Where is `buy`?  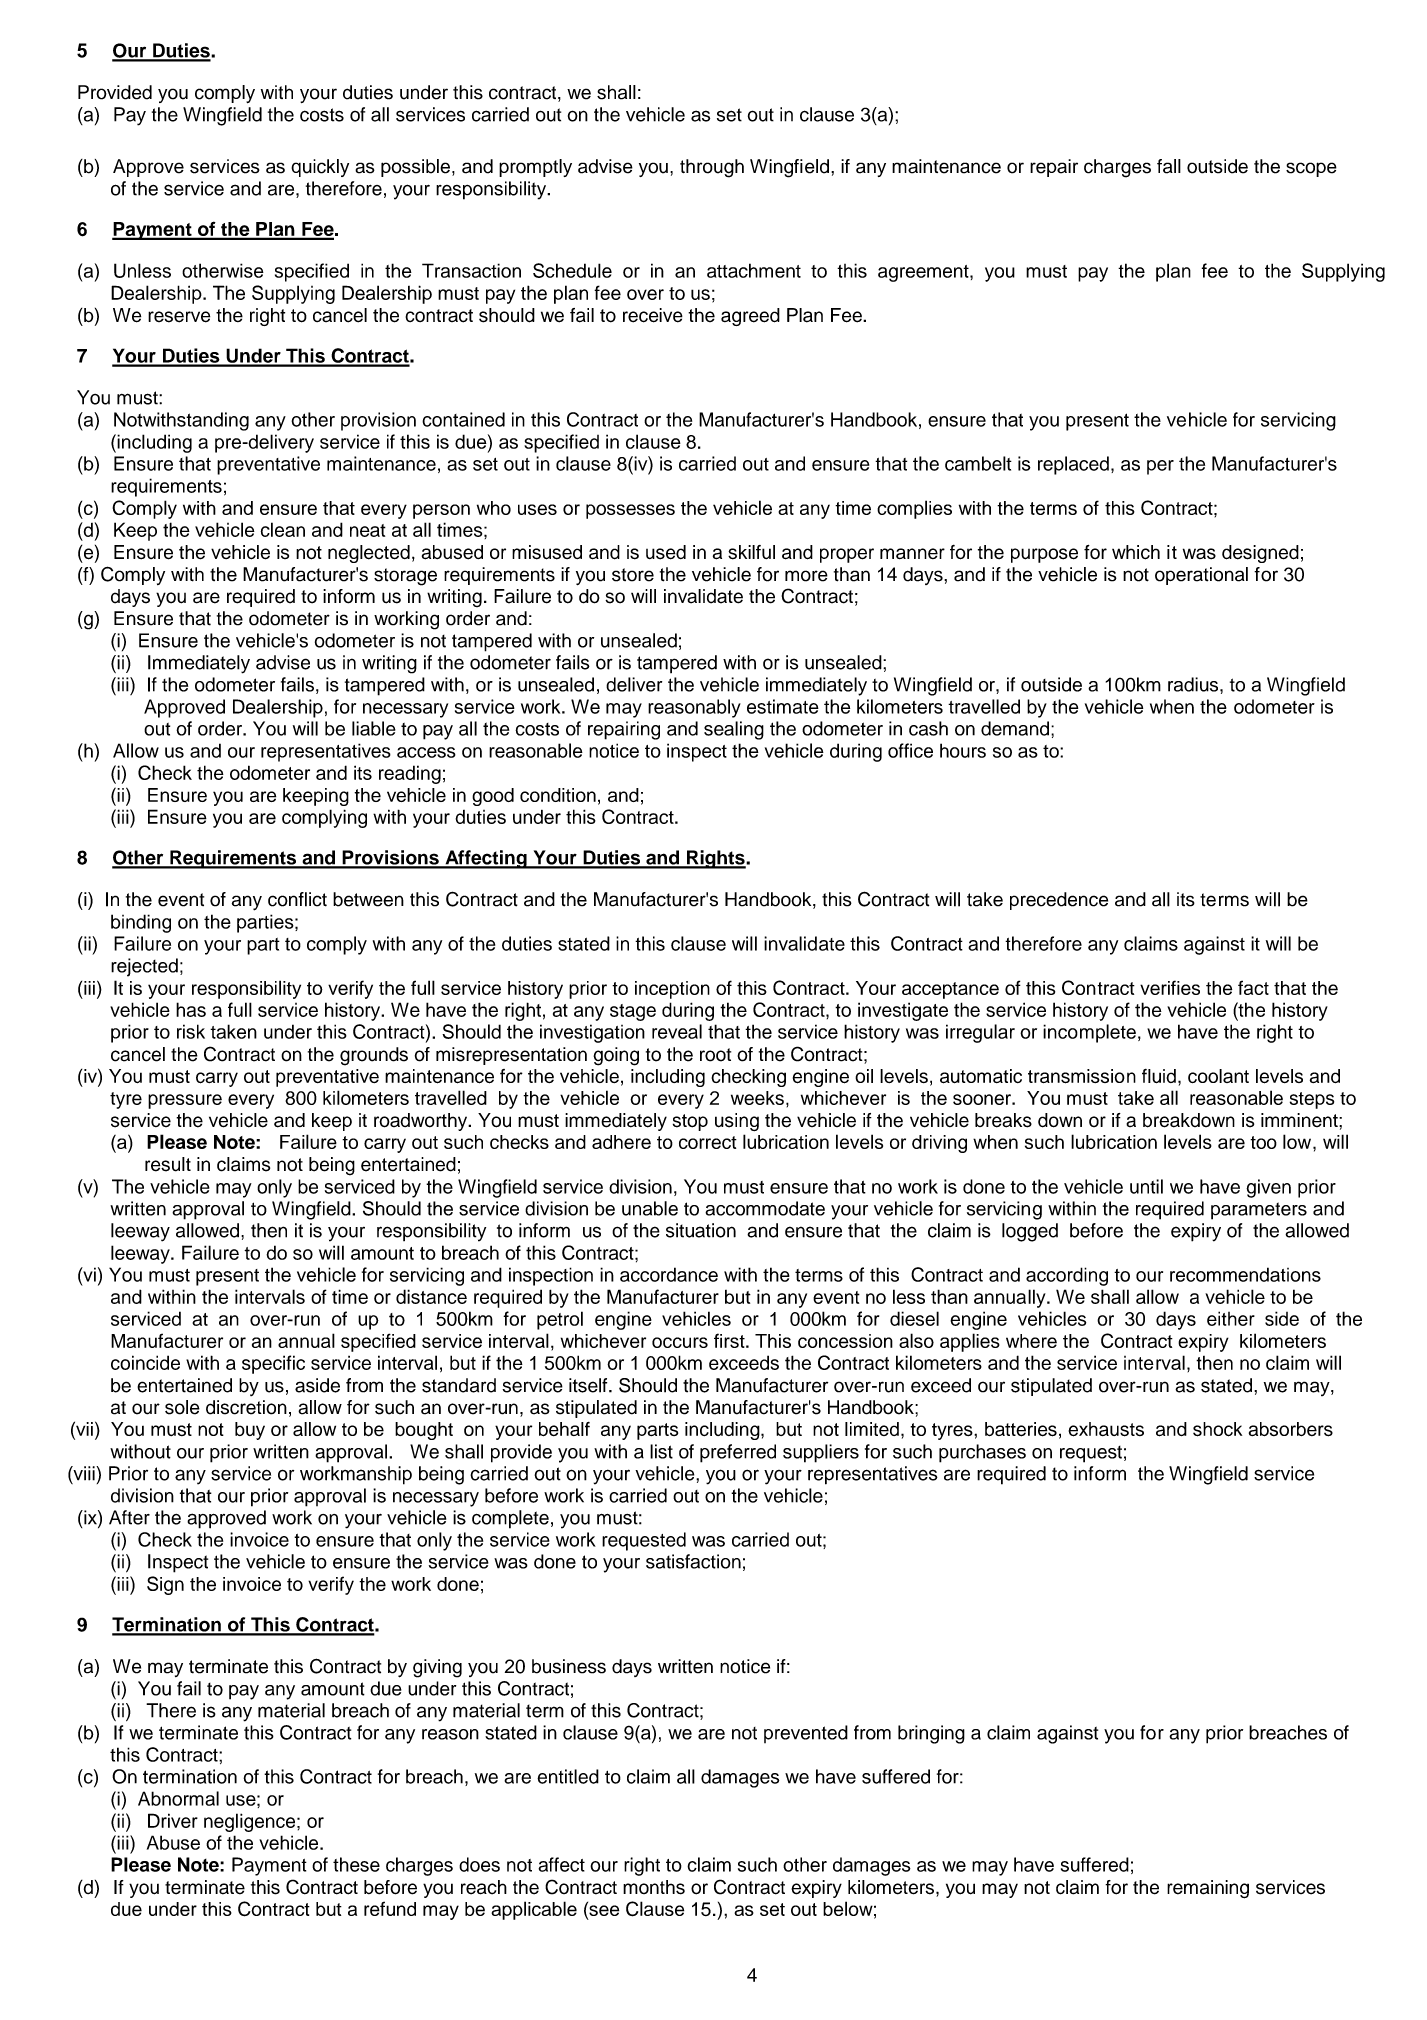 buy is located at coordinates (250, 1431).
